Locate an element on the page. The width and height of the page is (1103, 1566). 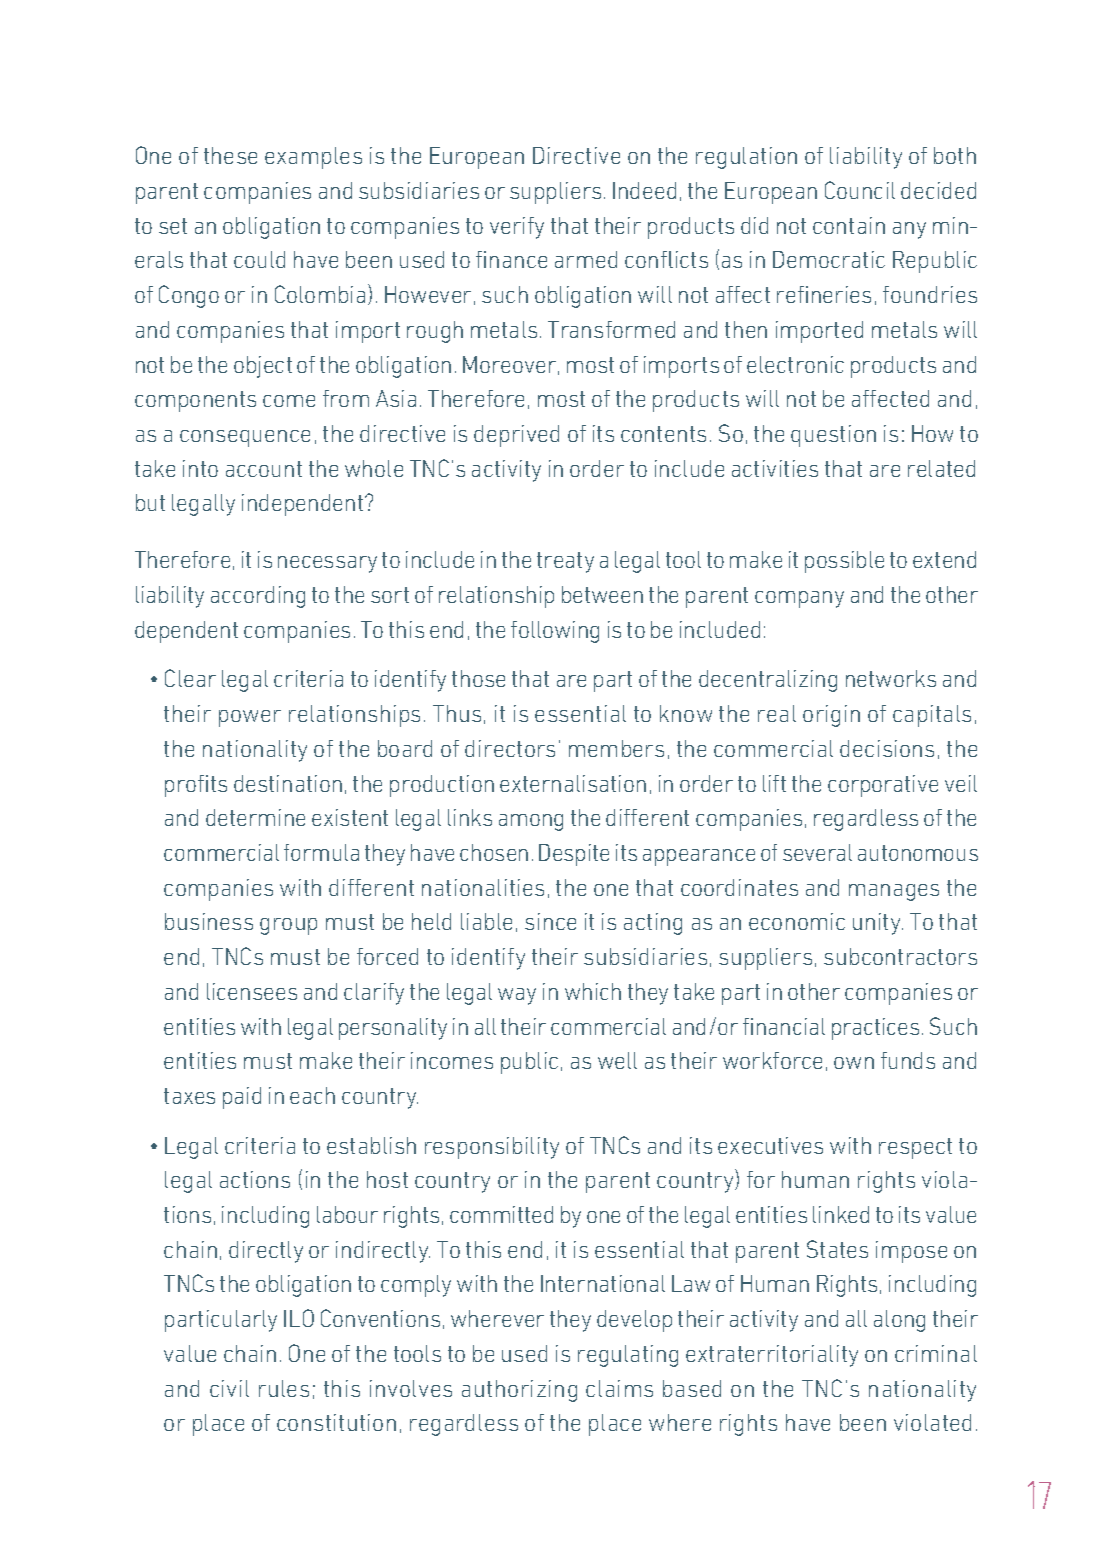
Council is located at coordinates (860, 190).
